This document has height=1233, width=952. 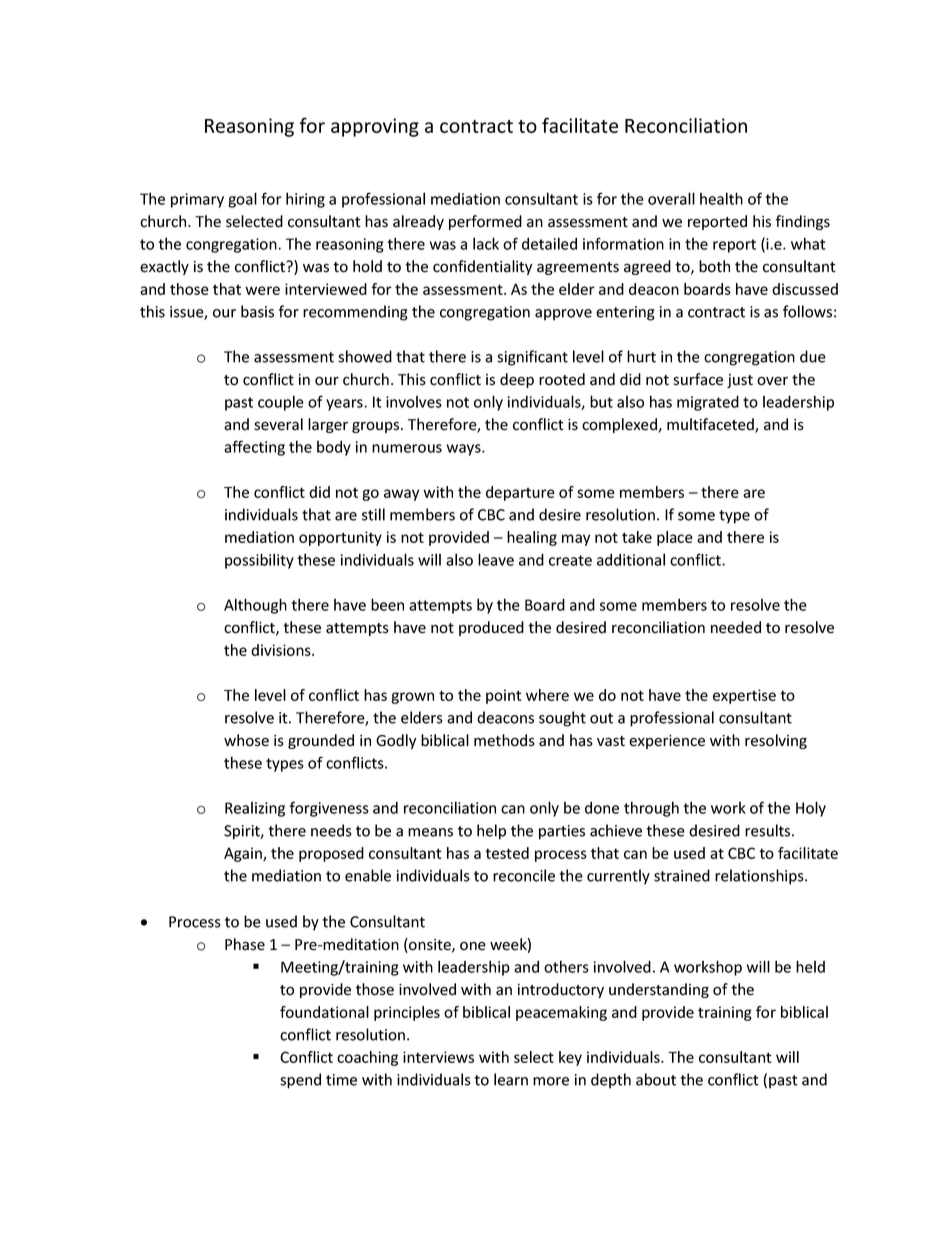 What do you see at coordinates (511, 1079) in the document?
I see `learn` at bounding box center [511, 1079].
